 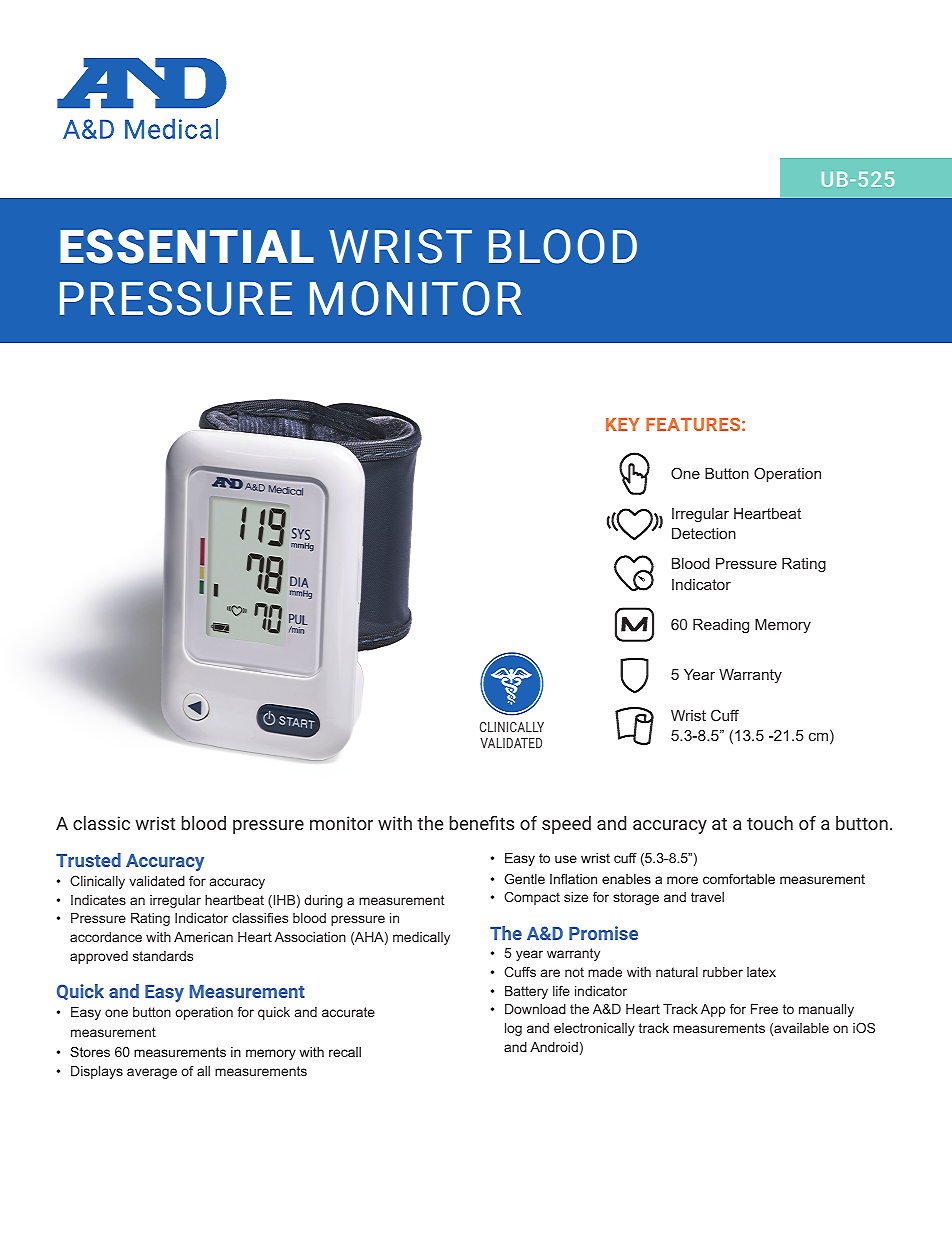 I want to click on Detection, so click(x=704, y=533).
